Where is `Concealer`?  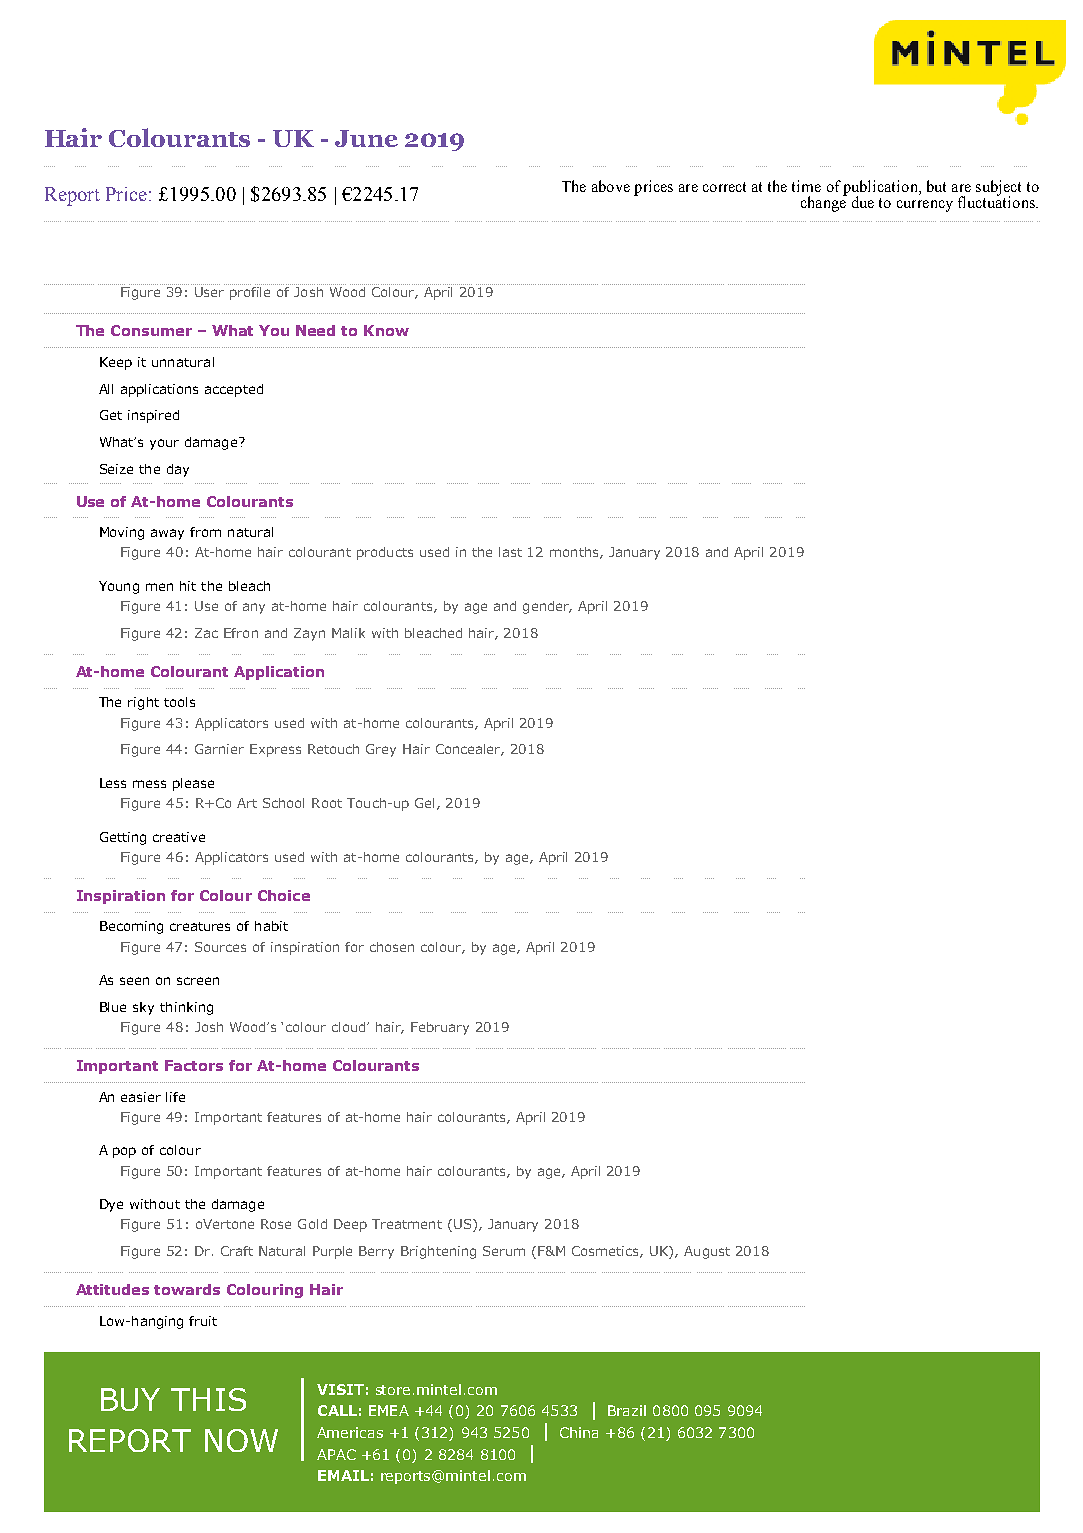 Concealer is located at coordinates (470, 750).
